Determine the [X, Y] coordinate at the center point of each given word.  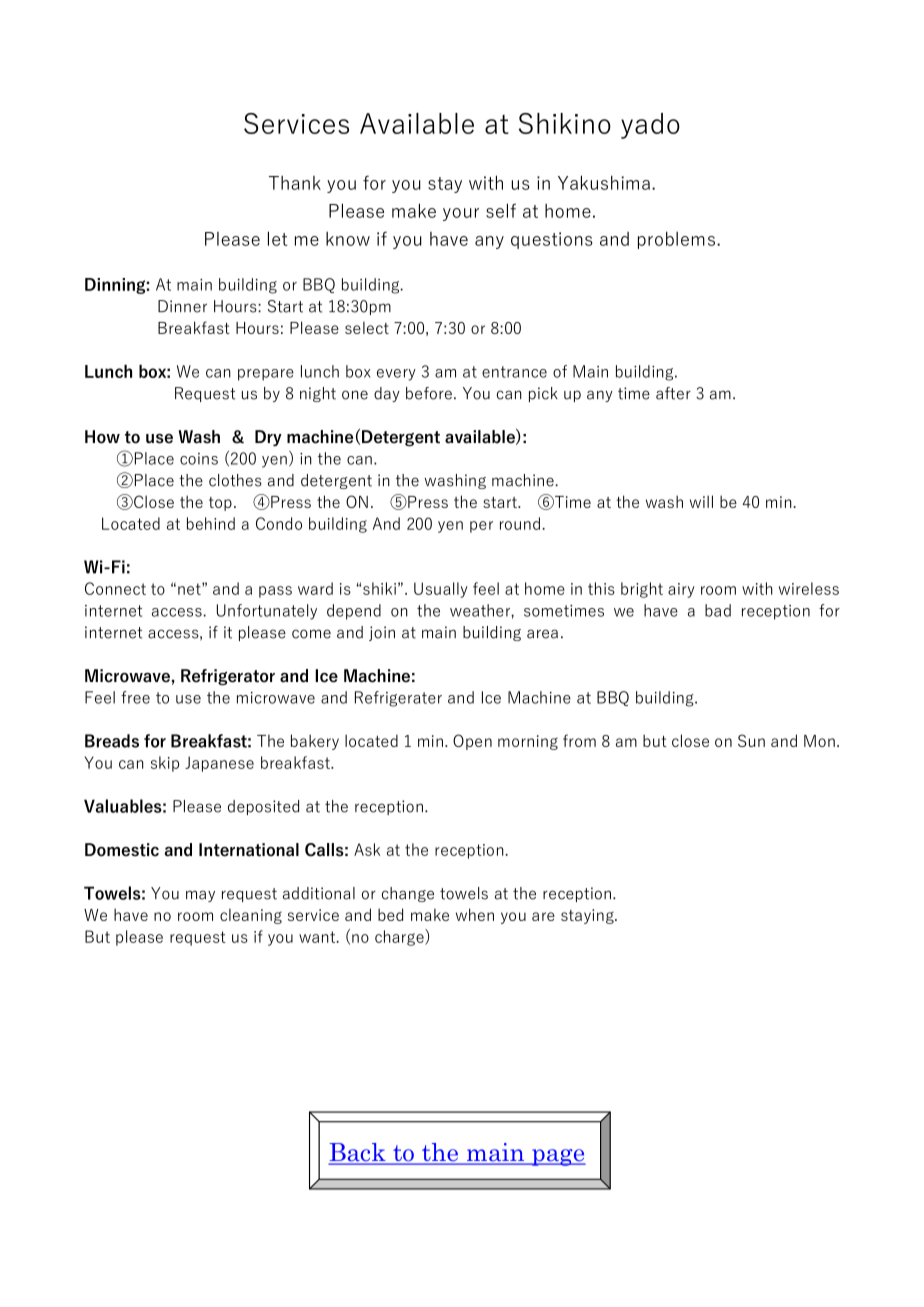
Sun [751, 740]
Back [358, 1153]
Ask [367, 849]
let [278, 238]
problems [676, 240]
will [701, 501]
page [558, 1157]
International [249, 850]
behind [211, 523]
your [461, 214]
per [481, 527]
